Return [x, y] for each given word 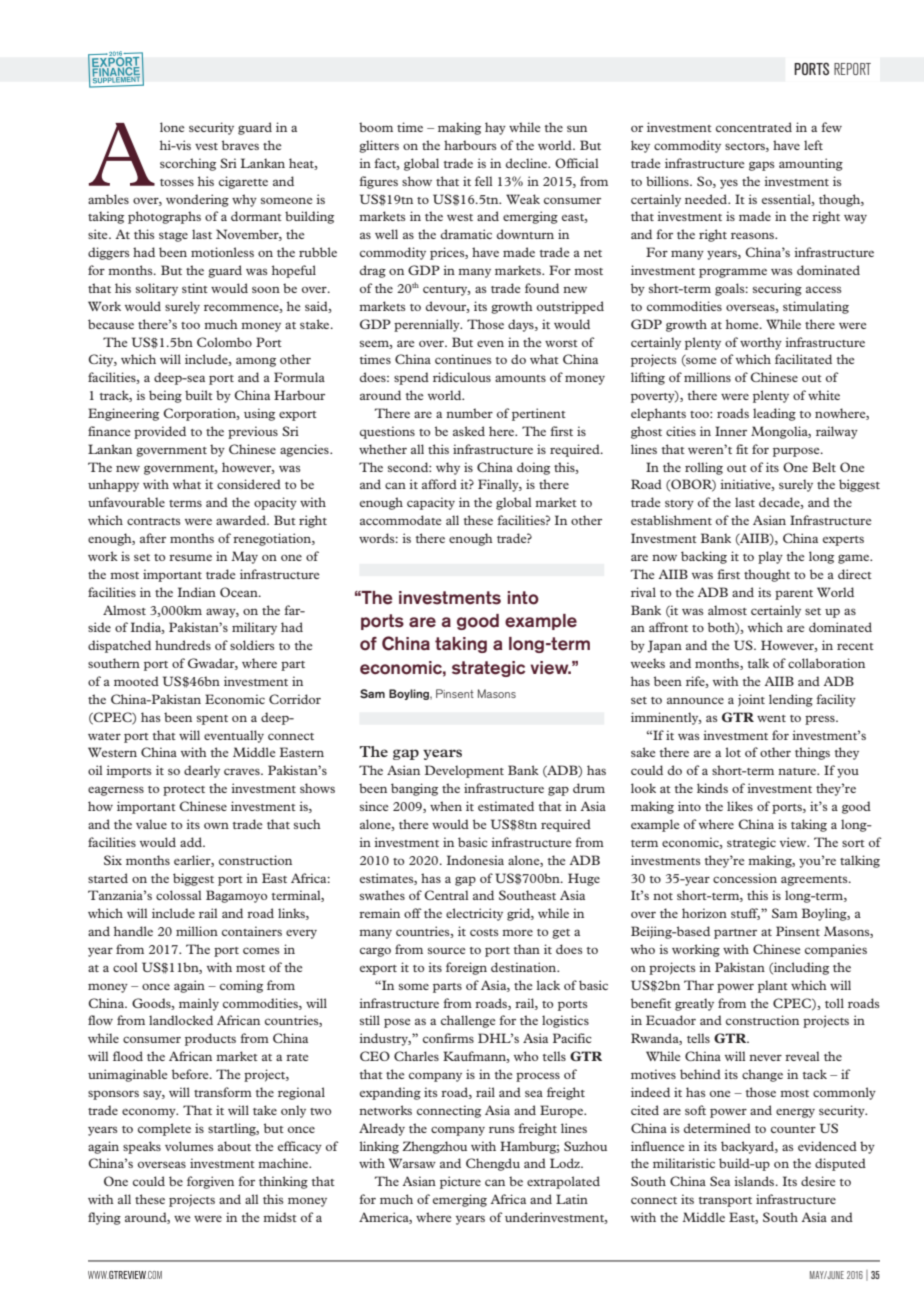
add [192, 842]
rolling [704, 468]
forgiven [210, 1182]
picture [460, 1182]
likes [740, 806]
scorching [188, 164]
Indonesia [475, 860]
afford [439, 484]
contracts [154, 521]
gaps [762, 166]
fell [483, 181]
